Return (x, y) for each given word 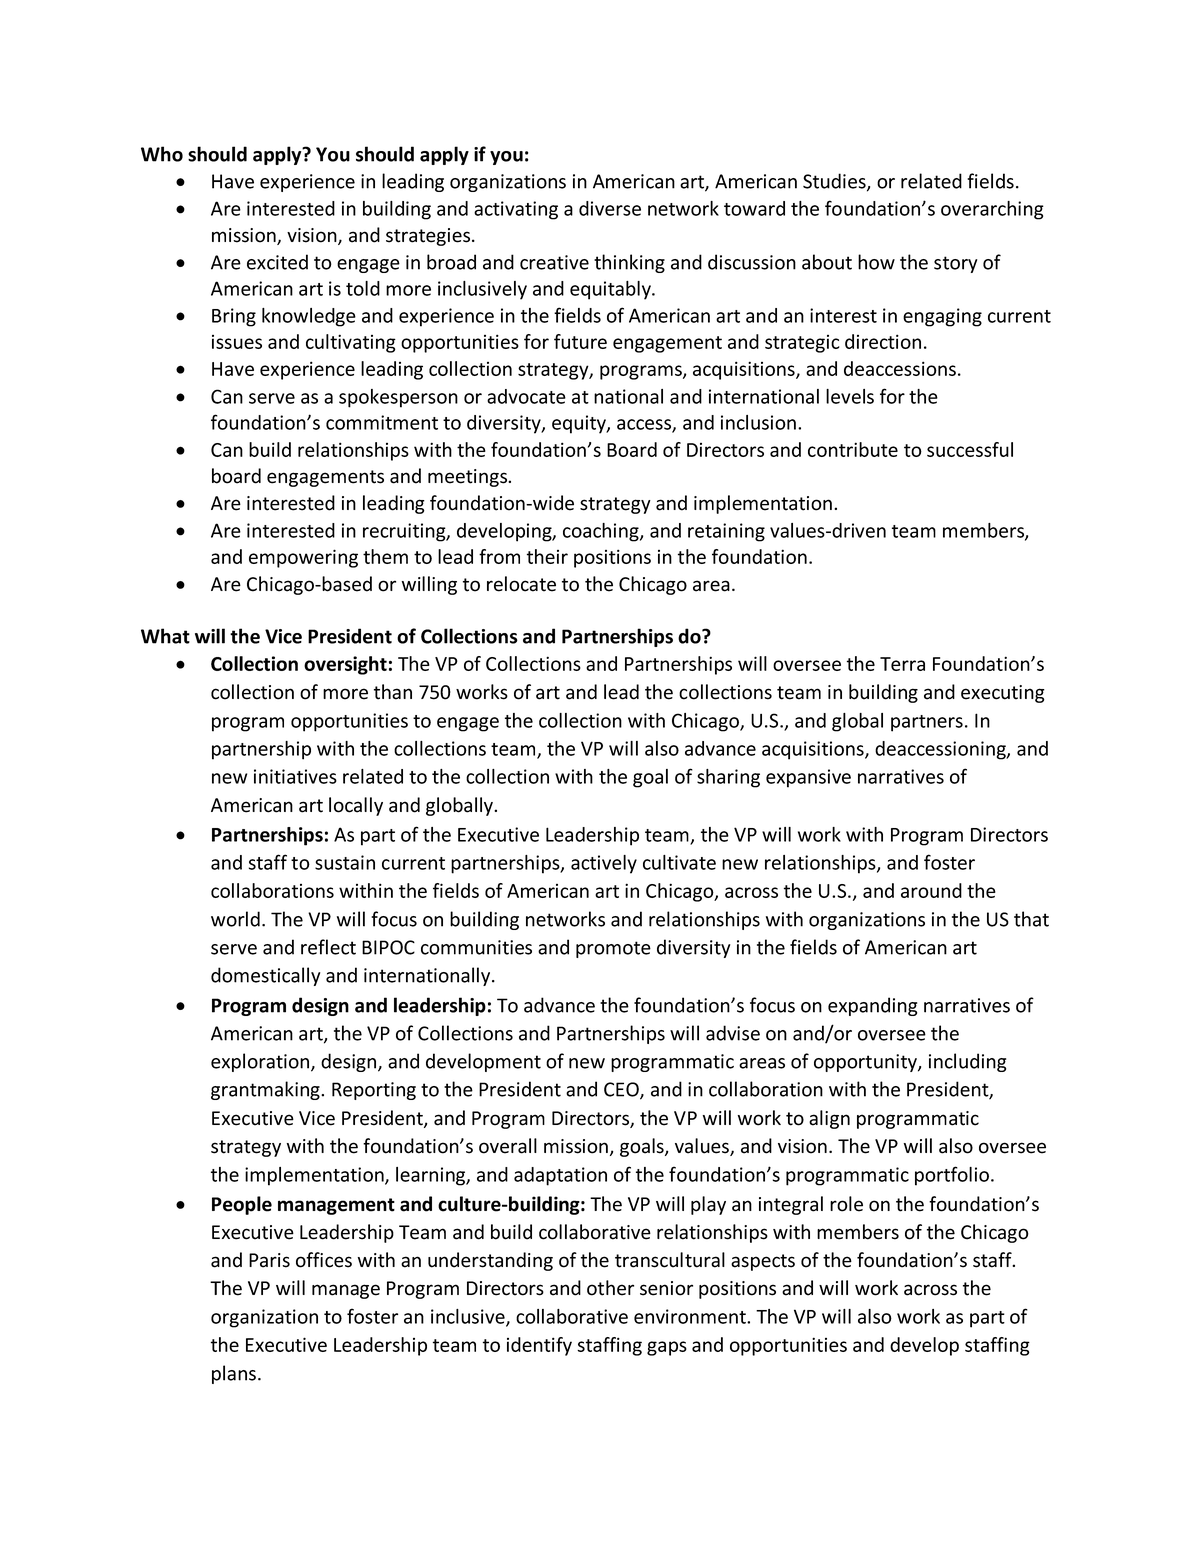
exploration (261, 1062)
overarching (992, 210)
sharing (728, 778)
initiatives (295, 776)
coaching (602, 532)
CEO (622, 1090)
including (967, 1062)
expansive (808, 778)
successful (970, 449)
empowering (303, 558)
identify (539, 1346)
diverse (610, 208)
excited (277, 262)
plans (235, 1374)
